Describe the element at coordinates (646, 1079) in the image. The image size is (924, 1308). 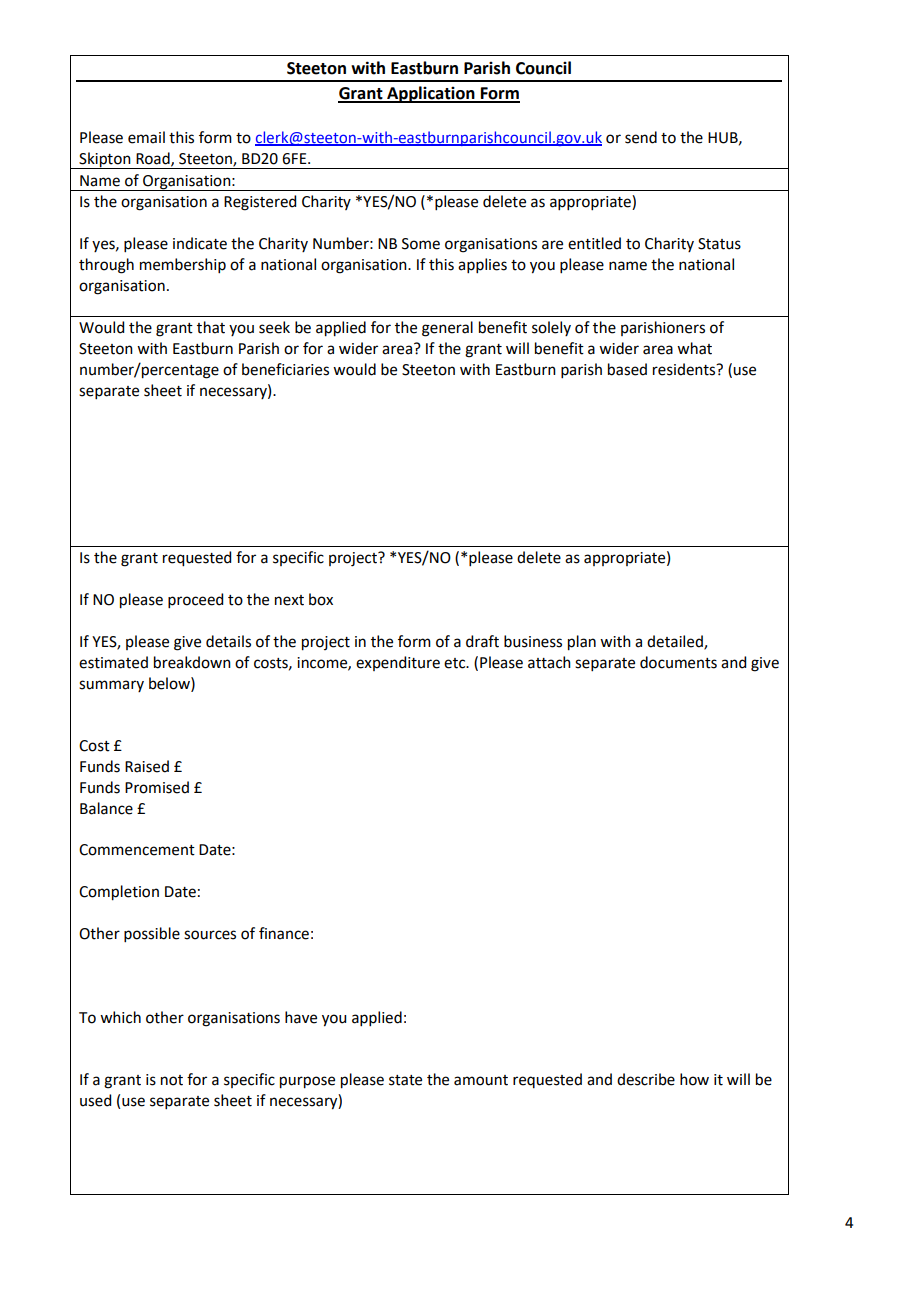
I see `describe` at that location.
